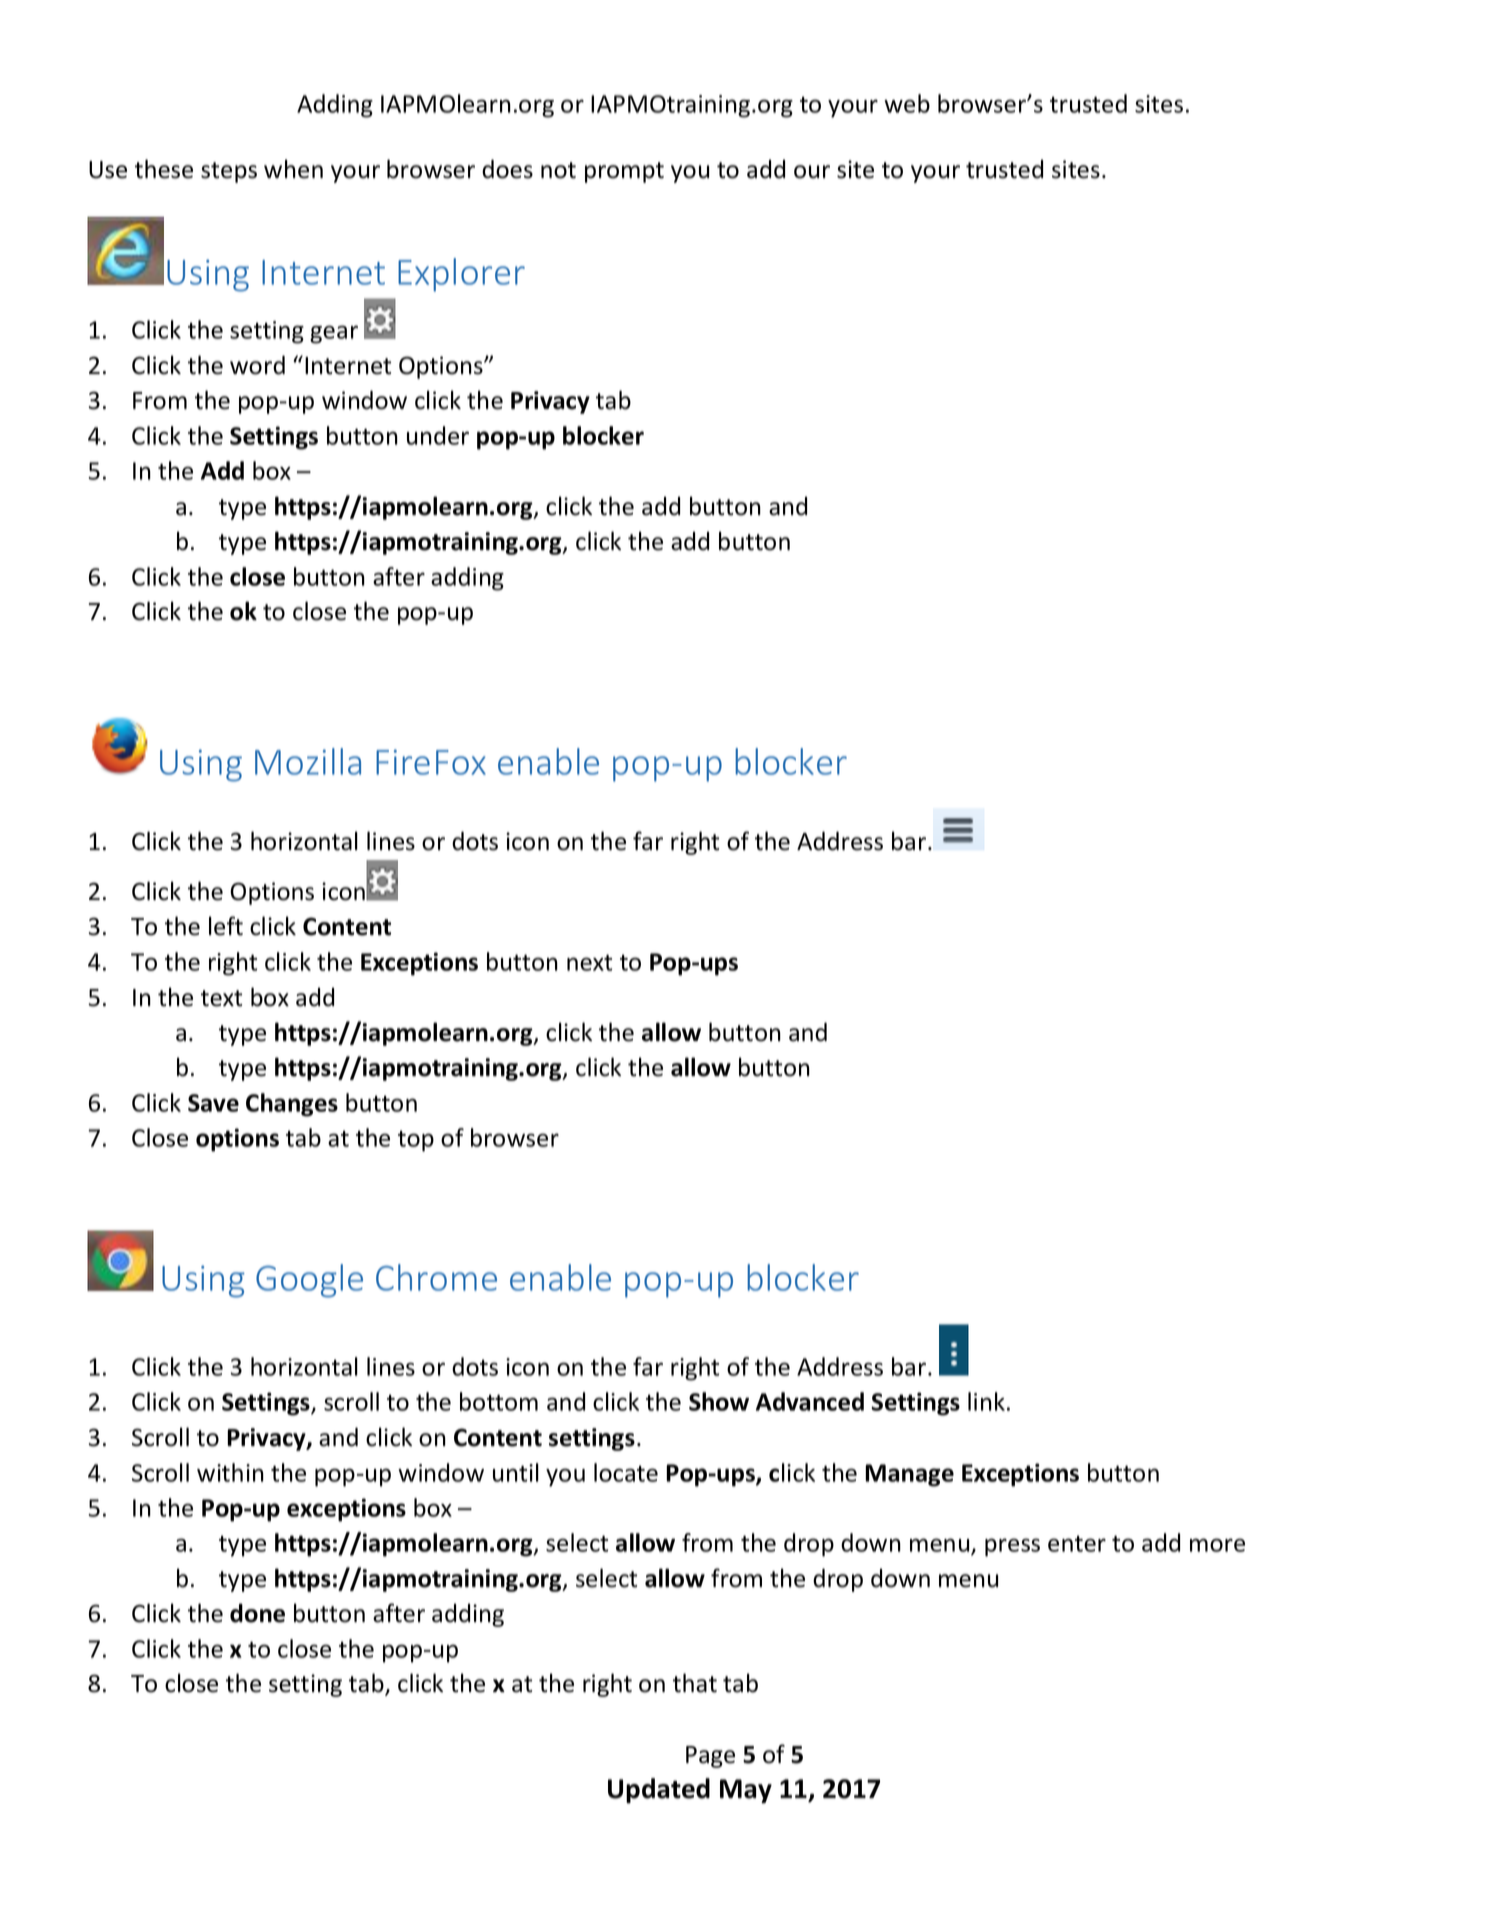 This document has height=1926, width=1488. Describe the element at coordinates (710, 1757) in the document. I see `Page` at that location.
